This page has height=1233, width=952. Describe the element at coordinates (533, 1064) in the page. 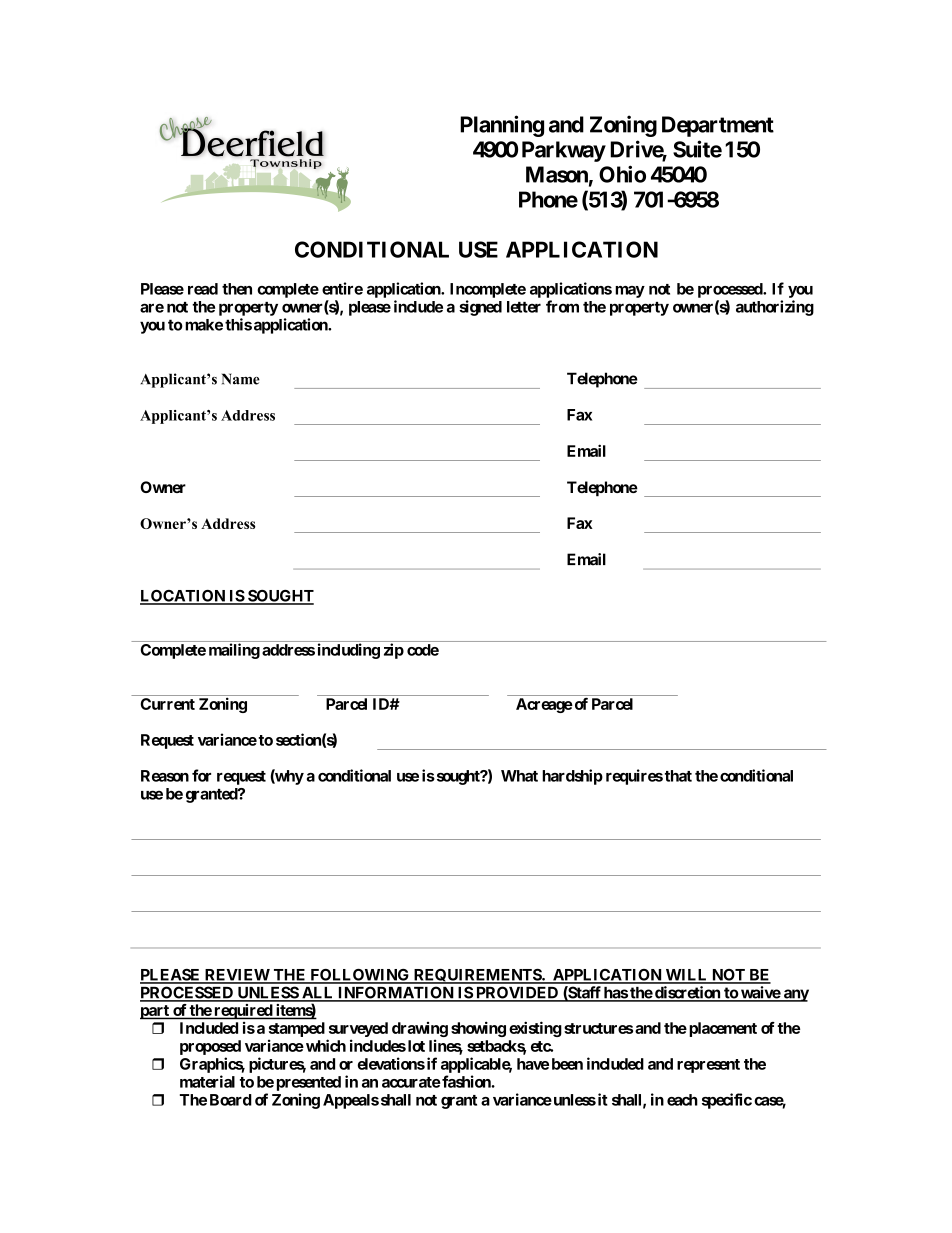

I see `have` at that location.
